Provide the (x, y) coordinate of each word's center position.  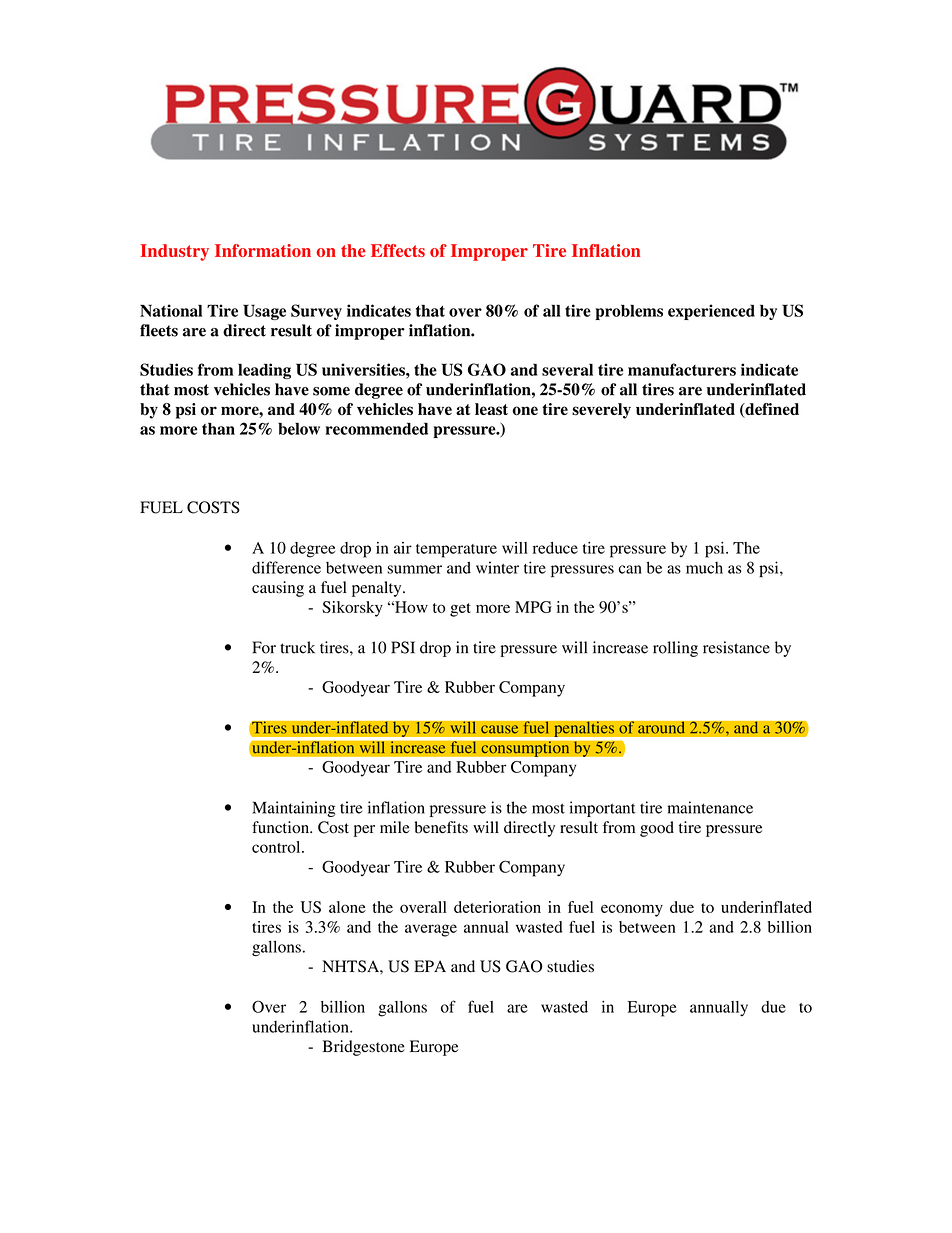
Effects (398, 250)
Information (263, 250)
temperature (456, 551)
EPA (430, 966)
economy (632, 910)
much (704, 568)
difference (286, 567)
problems (629, 312)
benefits (441, 827)
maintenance (710, 807)
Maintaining (293, 809)
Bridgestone (364, 1048)
